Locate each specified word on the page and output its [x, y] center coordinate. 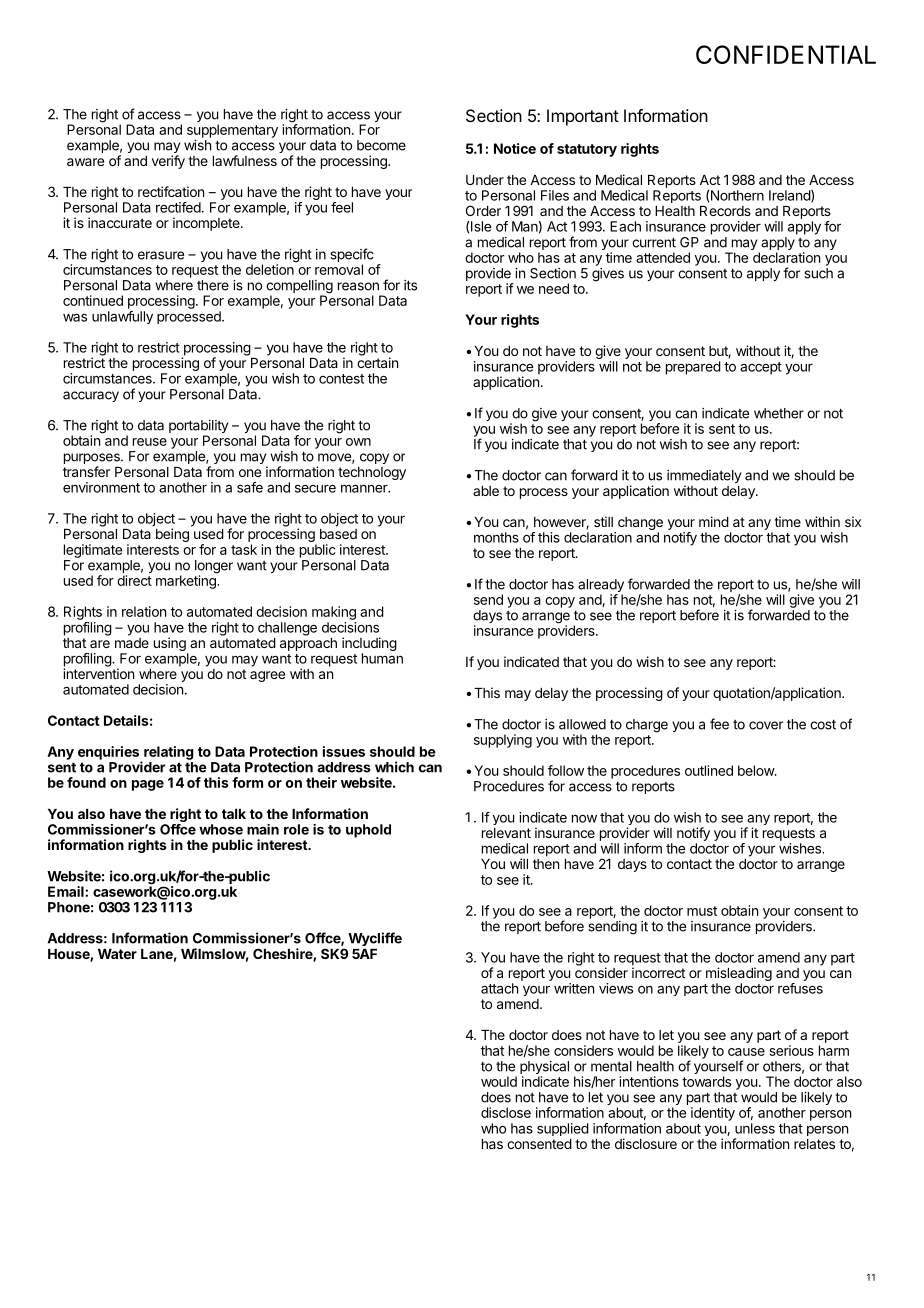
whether [779, 413]
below [757, 770]
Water [117, 954]
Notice [515, 148]
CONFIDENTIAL [786, 54]
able [486, 491]
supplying [503, 741]
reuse [150, 442]
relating [169, 753]
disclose [506, 1112]
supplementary [232, 131]
